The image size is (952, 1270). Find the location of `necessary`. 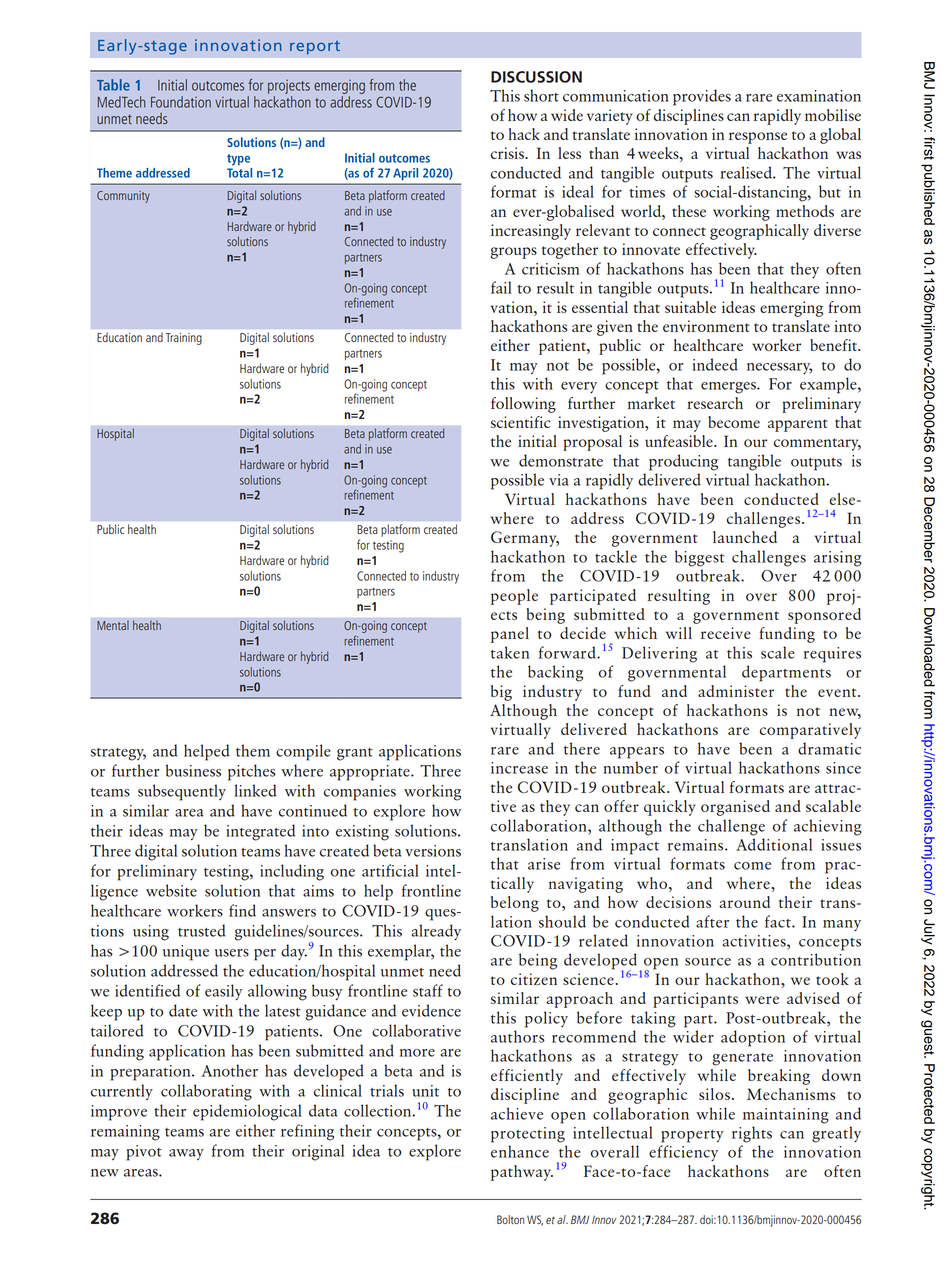

necessary is located at coordinates (779, 368).
